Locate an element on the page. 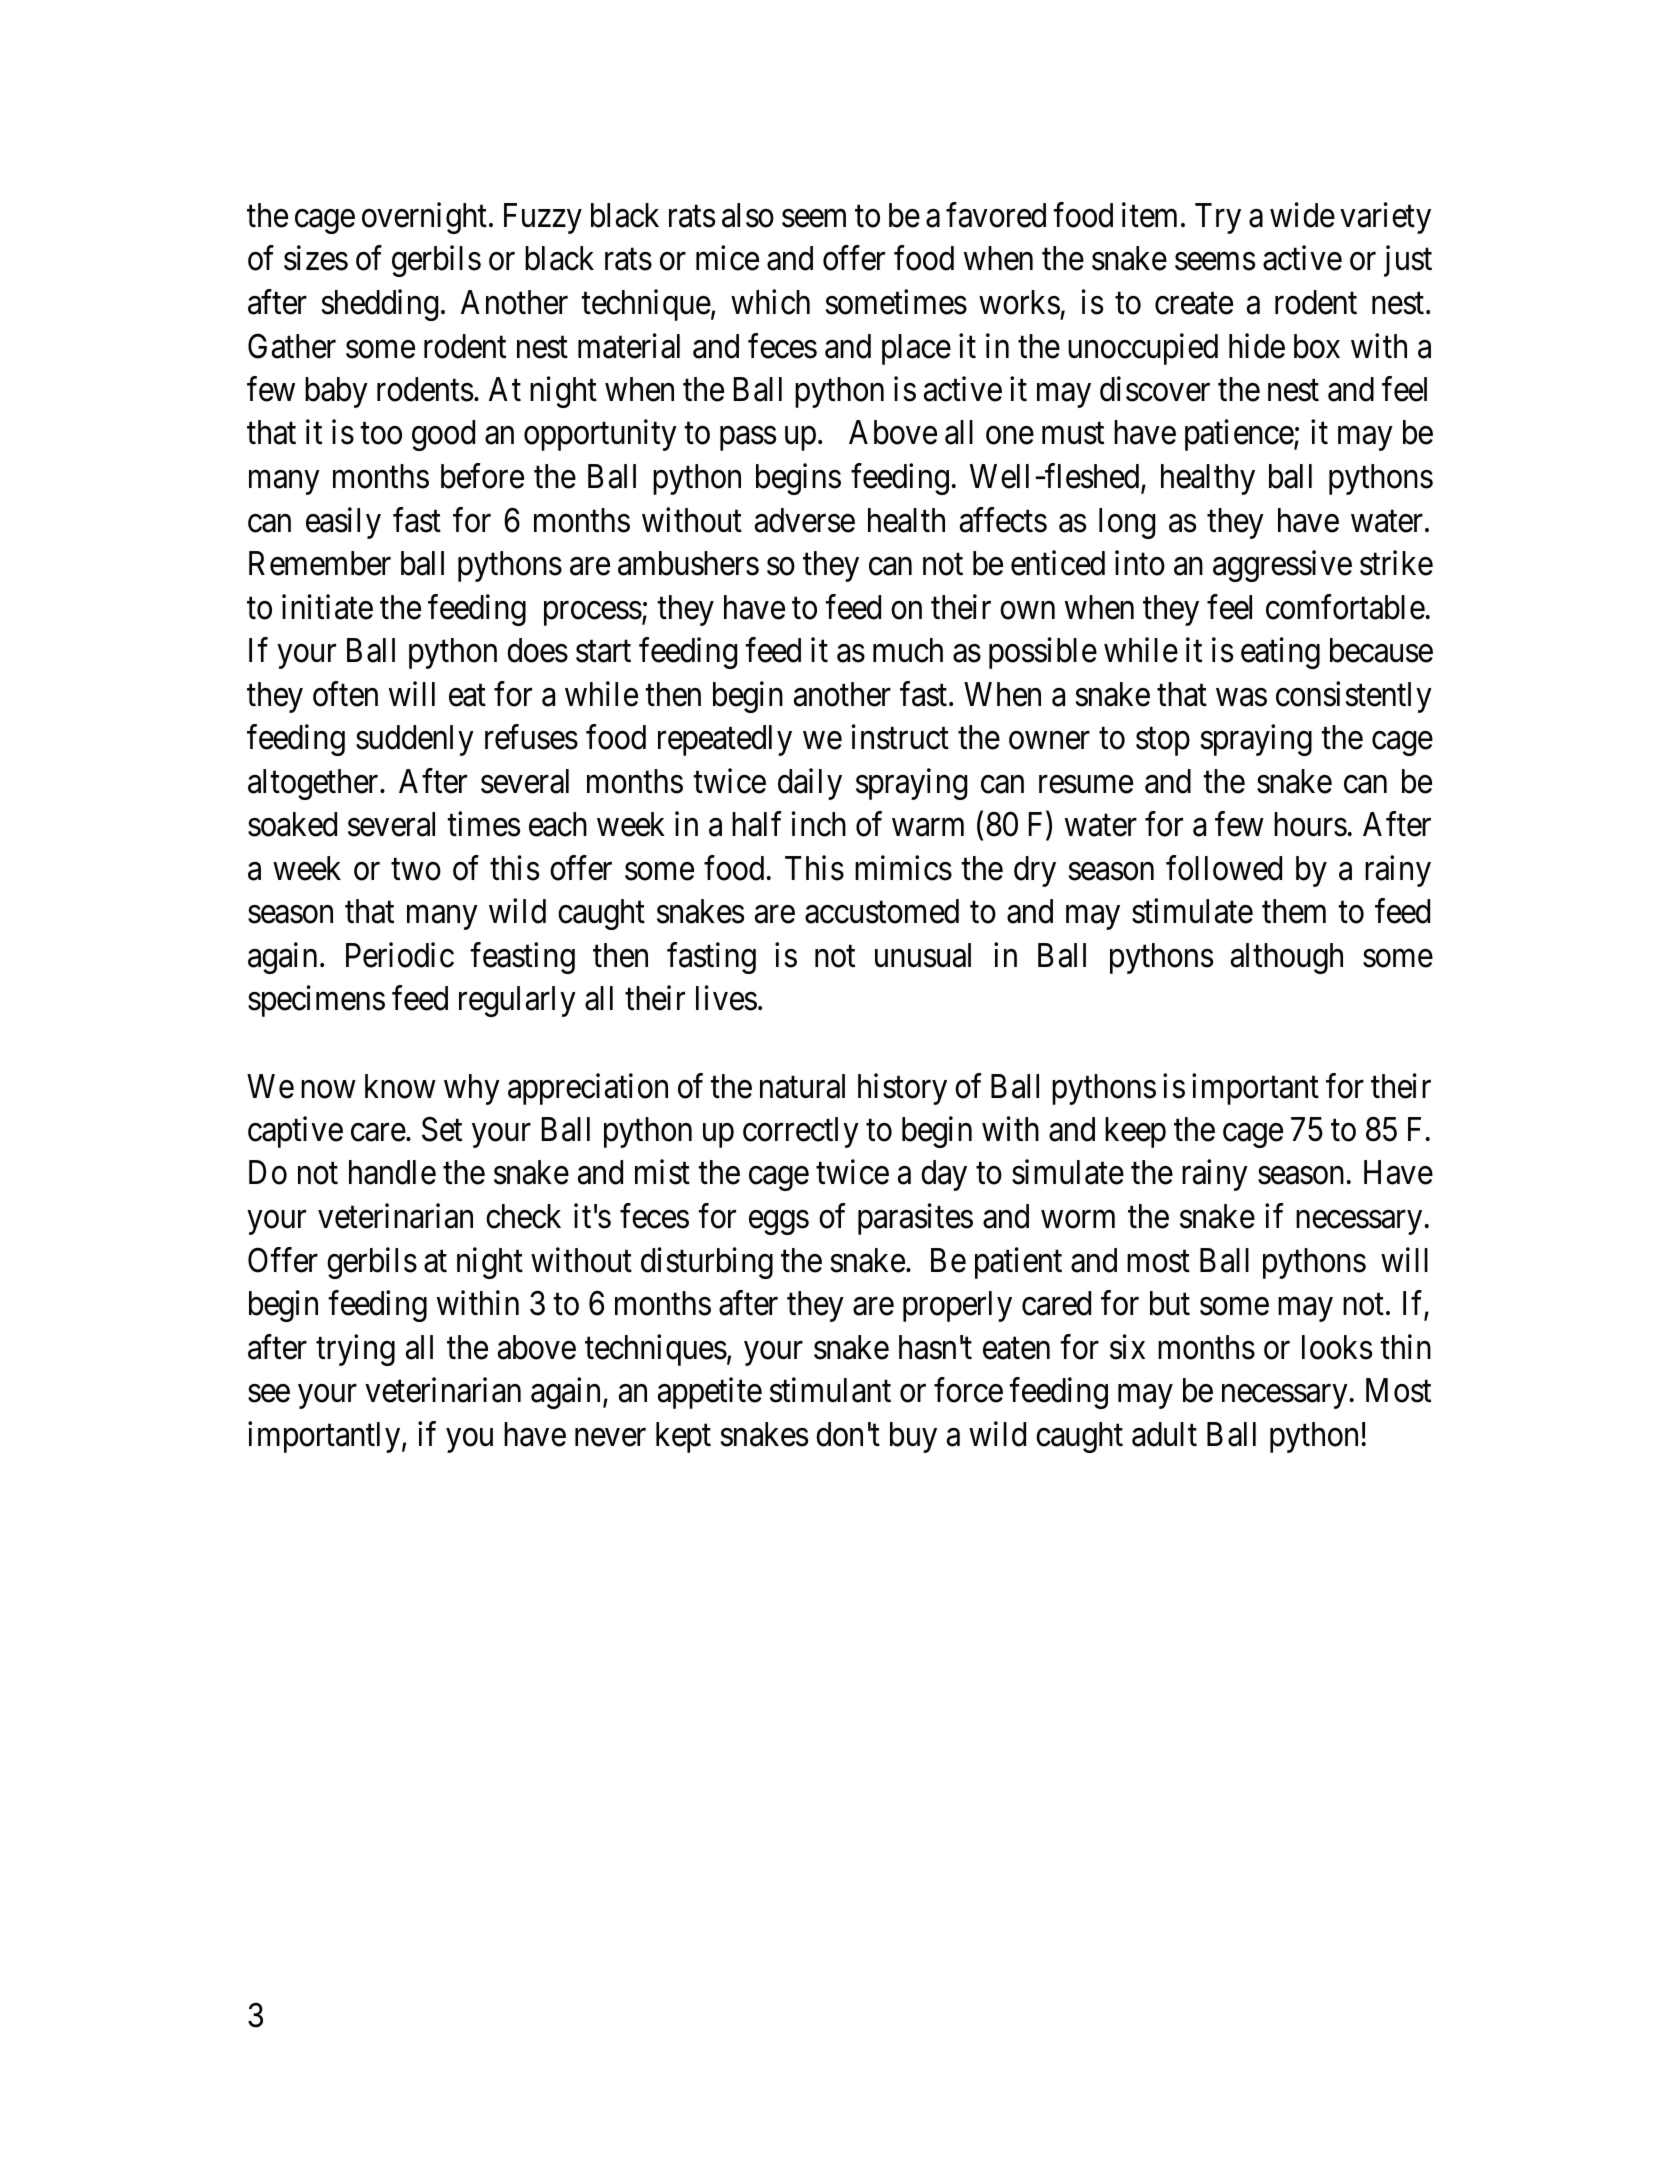 The height and width of the image is (2172, 1679). hours is located at coordinates (1310, 824).
